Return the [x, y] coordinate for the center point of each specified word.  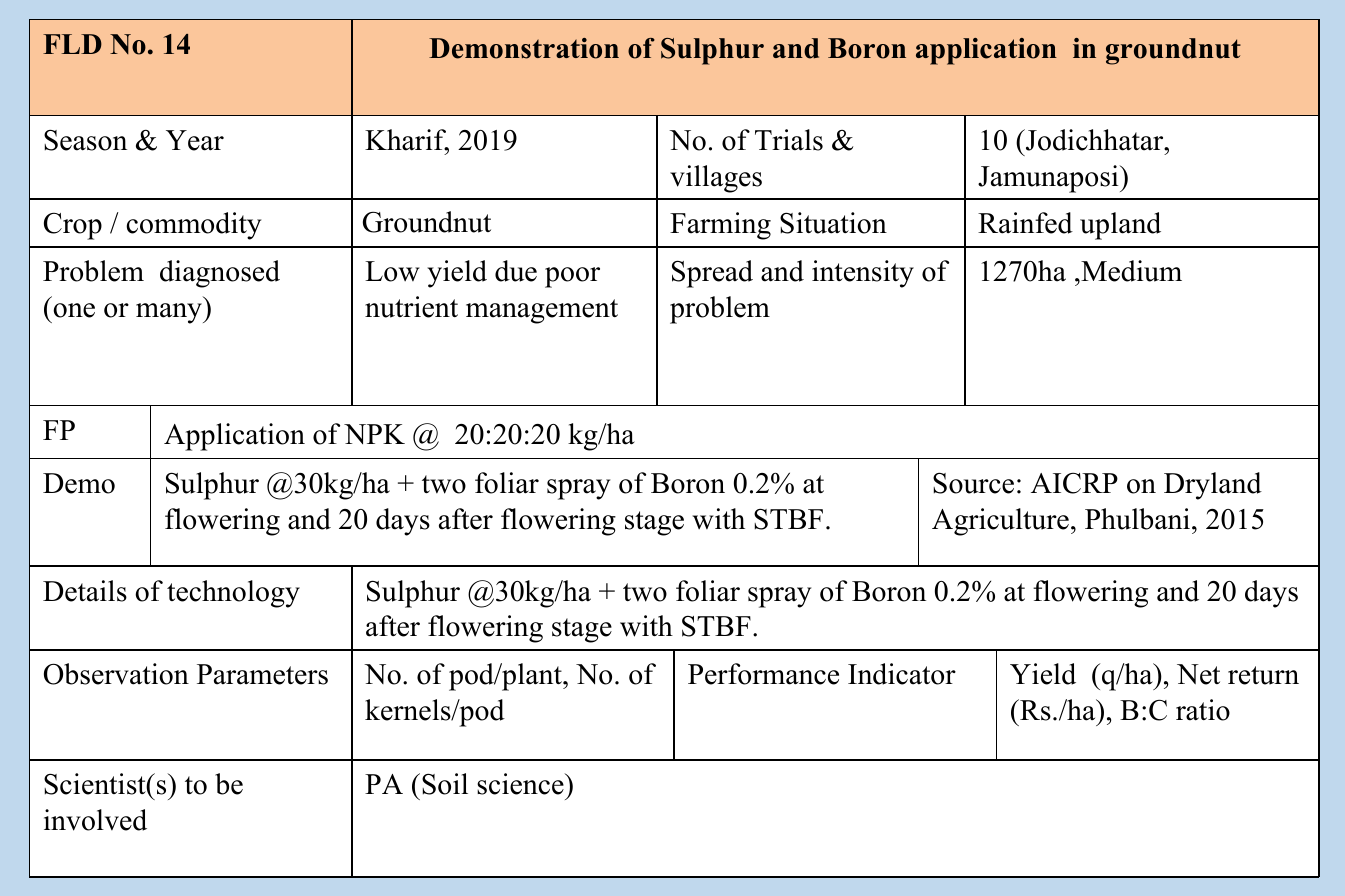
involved [95, 820]
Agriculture [1000, 522]
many [170, 313]
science [521, 784]
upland [1120, 226]
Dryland [1213, 486]
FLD [72, 44]
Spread [712, 274]
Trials [789, 140]
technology [233, 594]
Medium [1130, 271]
